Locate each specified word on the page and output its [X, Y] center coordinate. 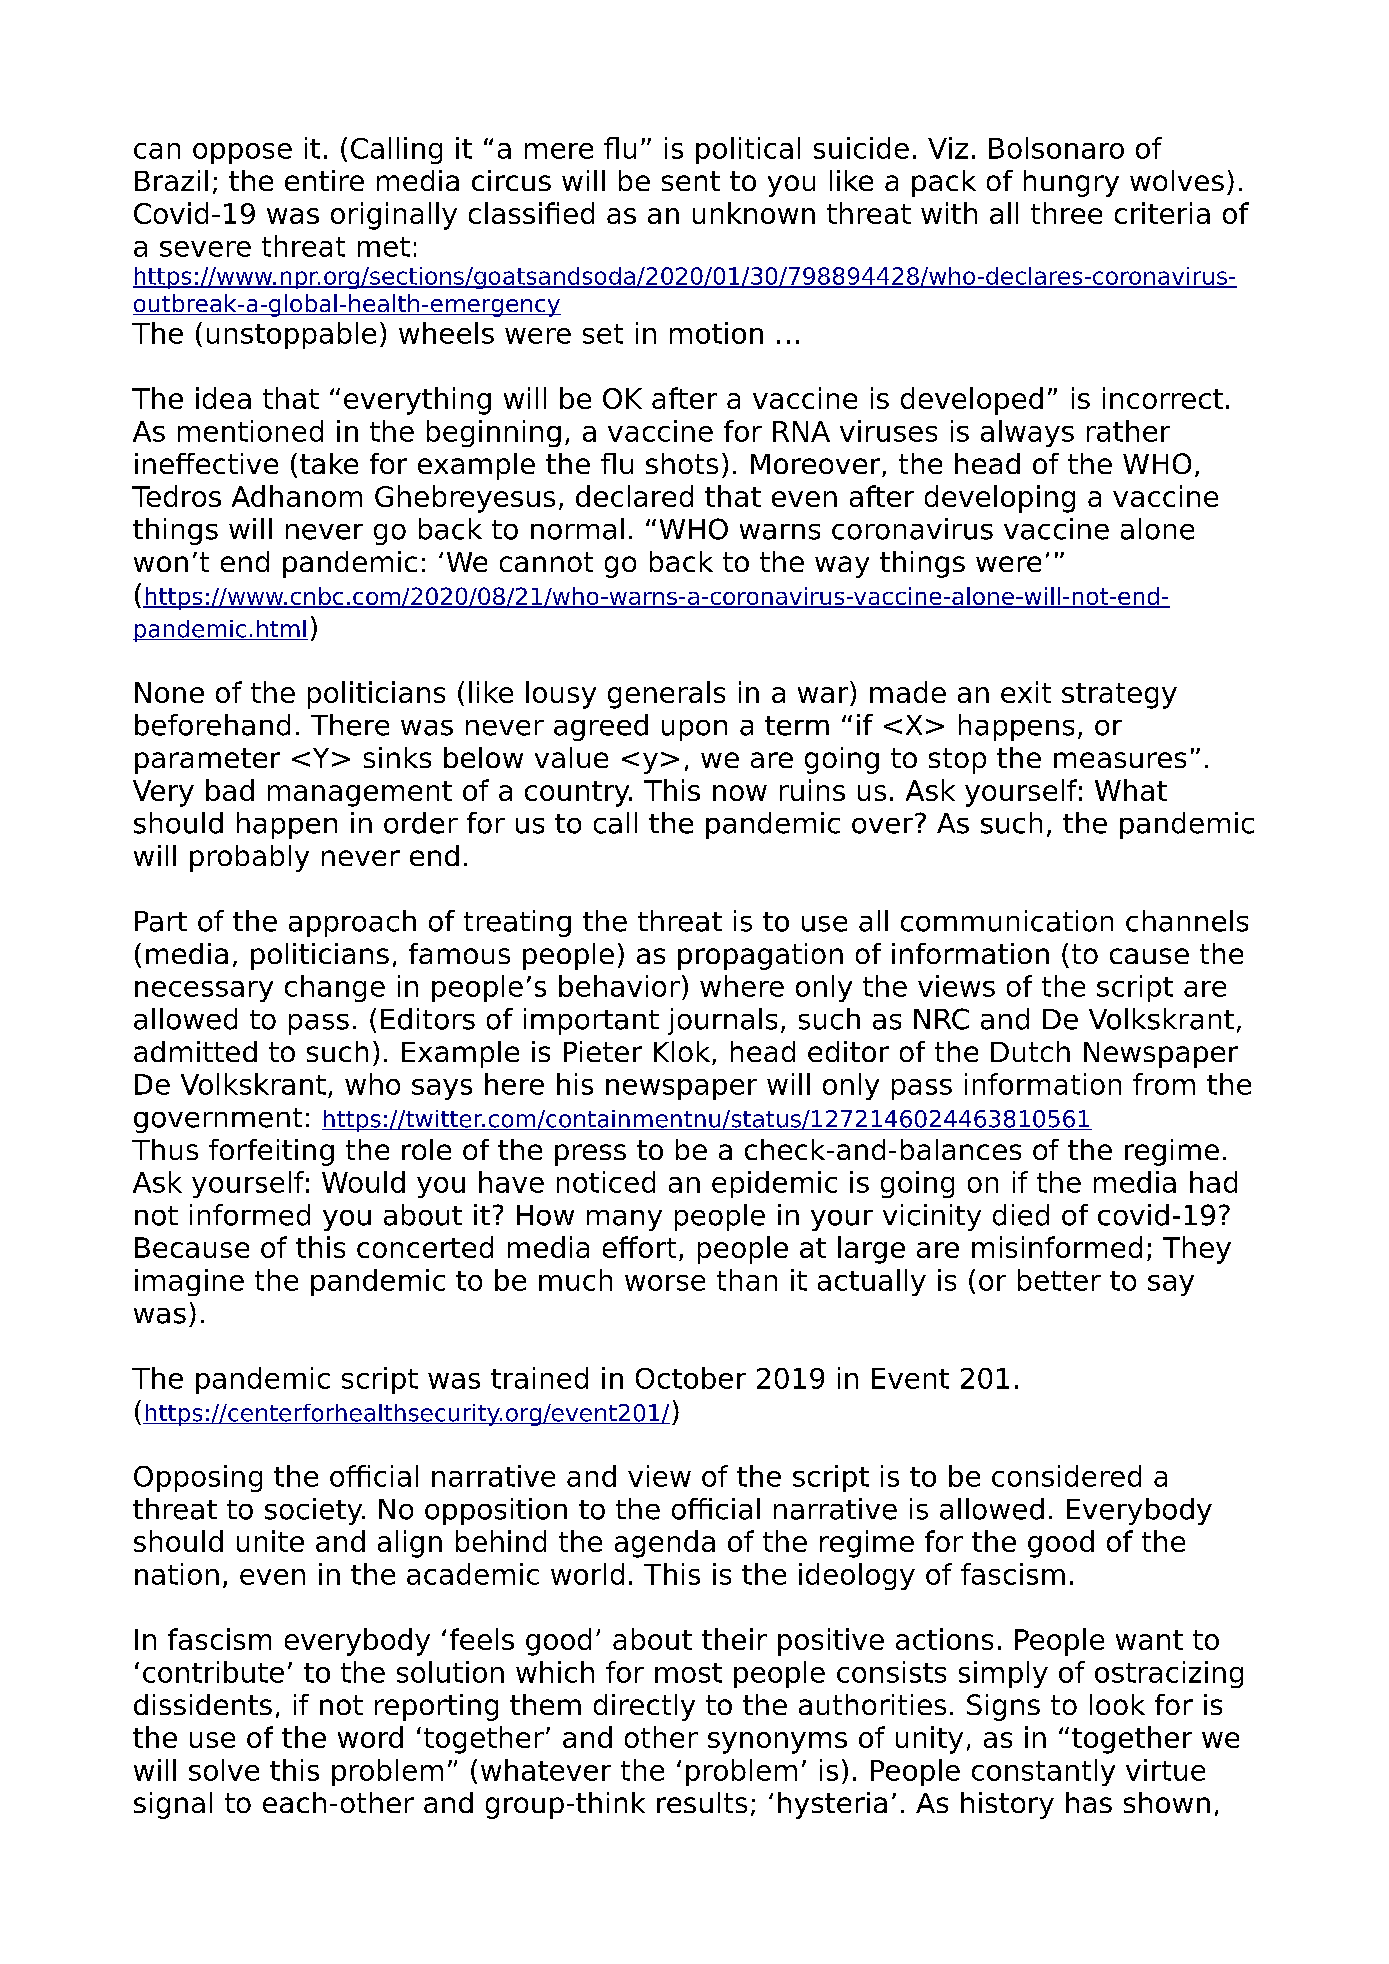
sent [691, 181]
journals [722, 1021]
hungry [1071, 183]
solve [224, 1770]
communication [1007, 921]
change [335, 988]
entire [324, 180]
